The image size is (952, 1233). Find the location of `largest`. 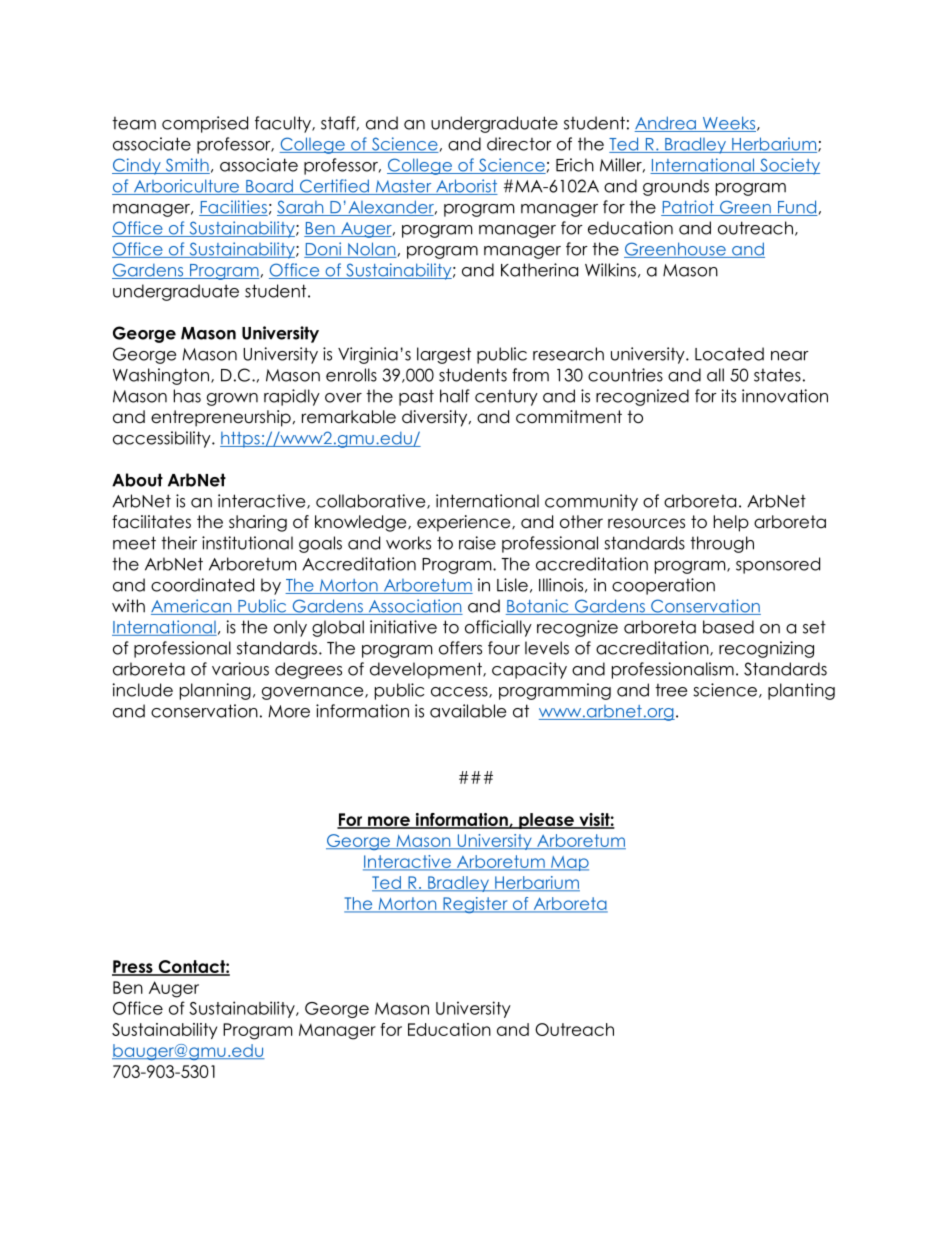

largest is located at coordinates (444, 355).
